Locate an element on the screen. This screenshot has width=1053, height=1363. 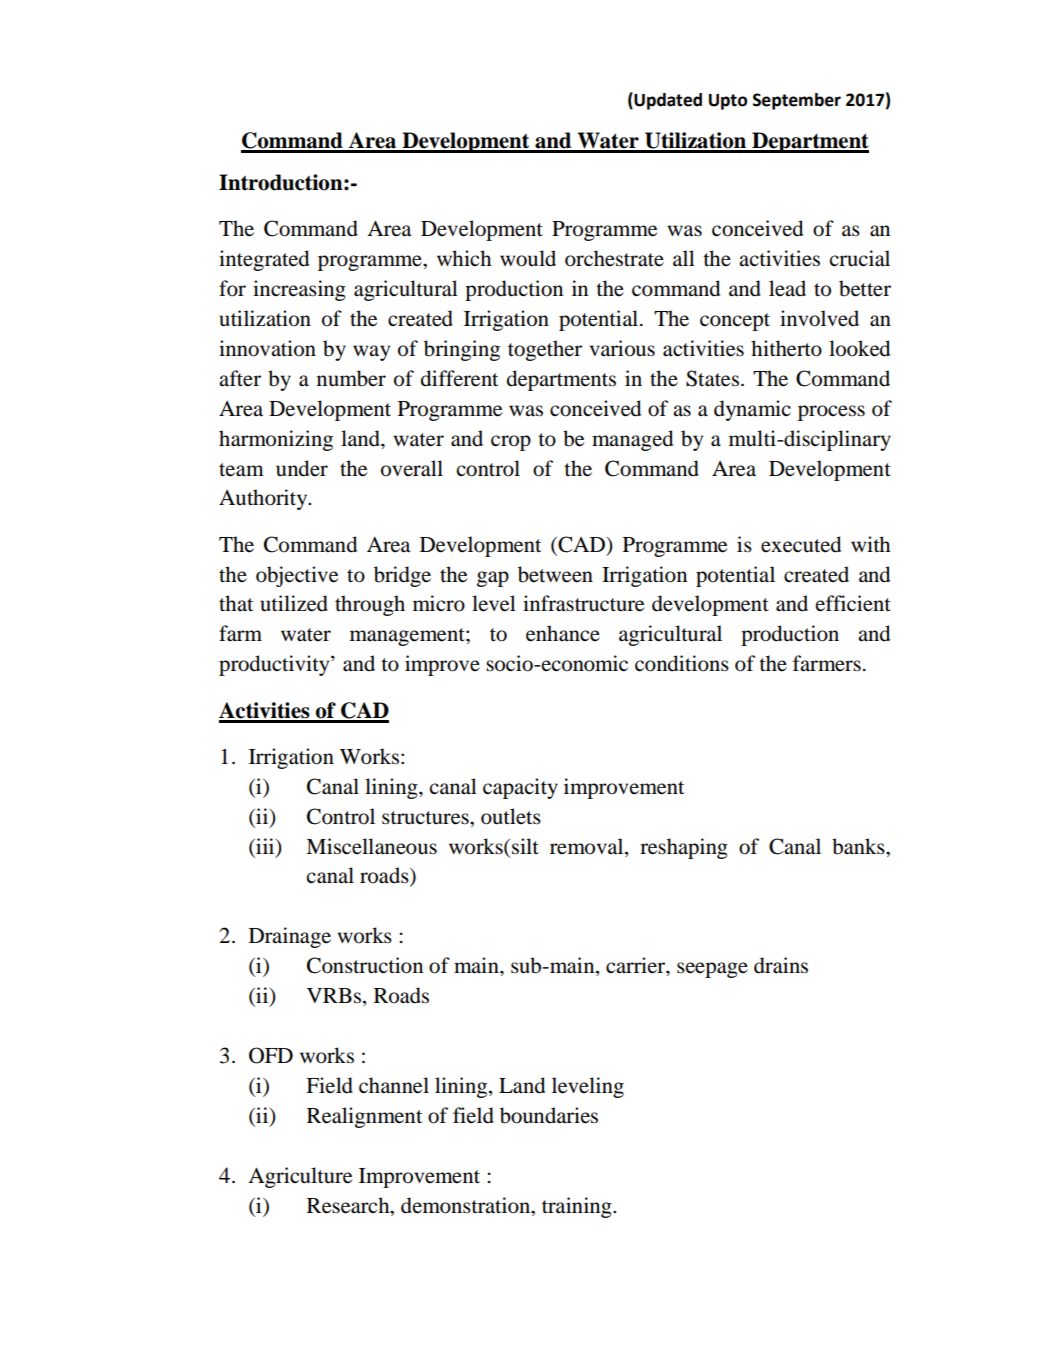
productivity is located at coordinates (275, 665).
